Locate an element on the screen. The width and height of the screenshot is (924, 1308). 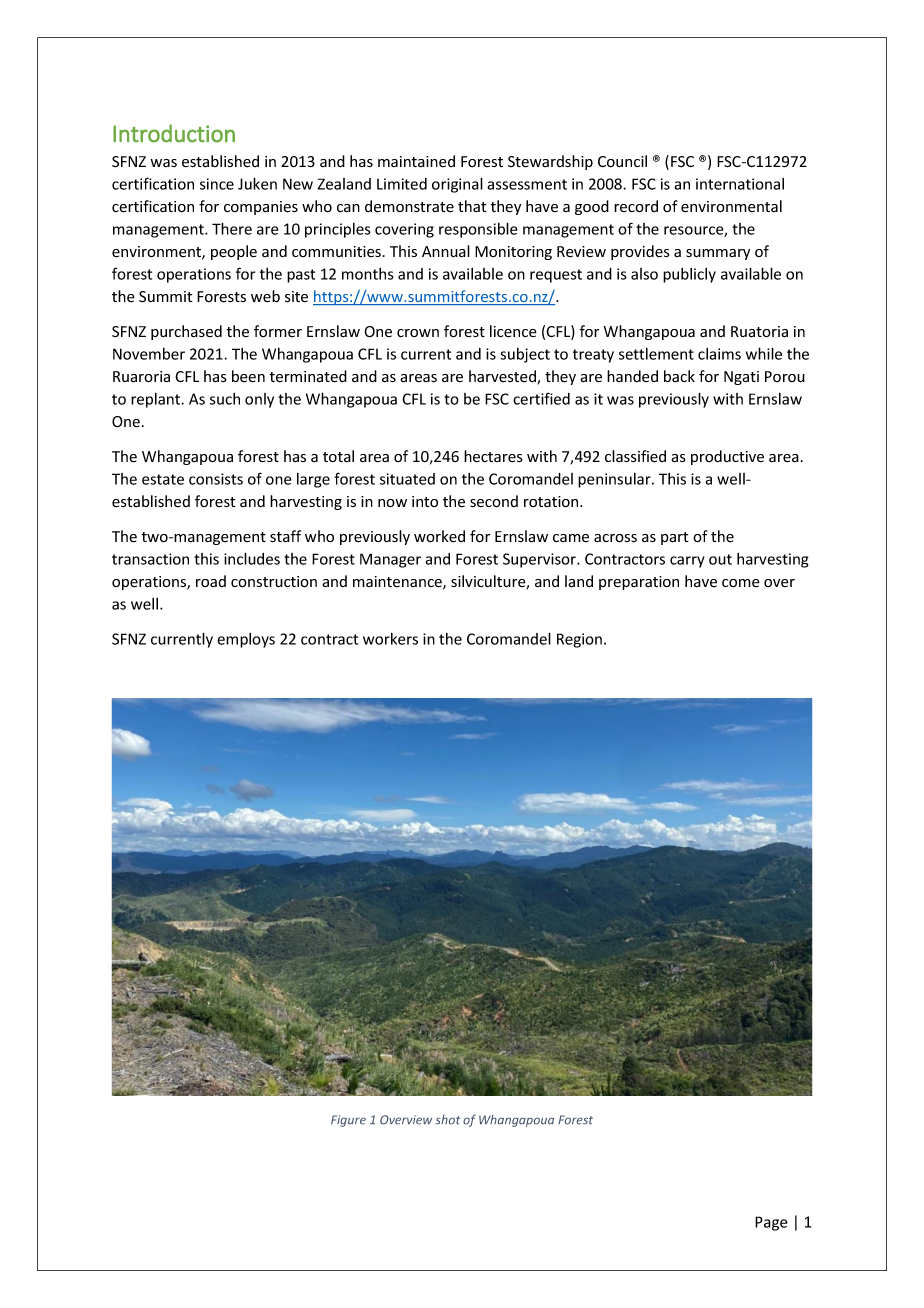
original is located at coordinates (457, 185).
